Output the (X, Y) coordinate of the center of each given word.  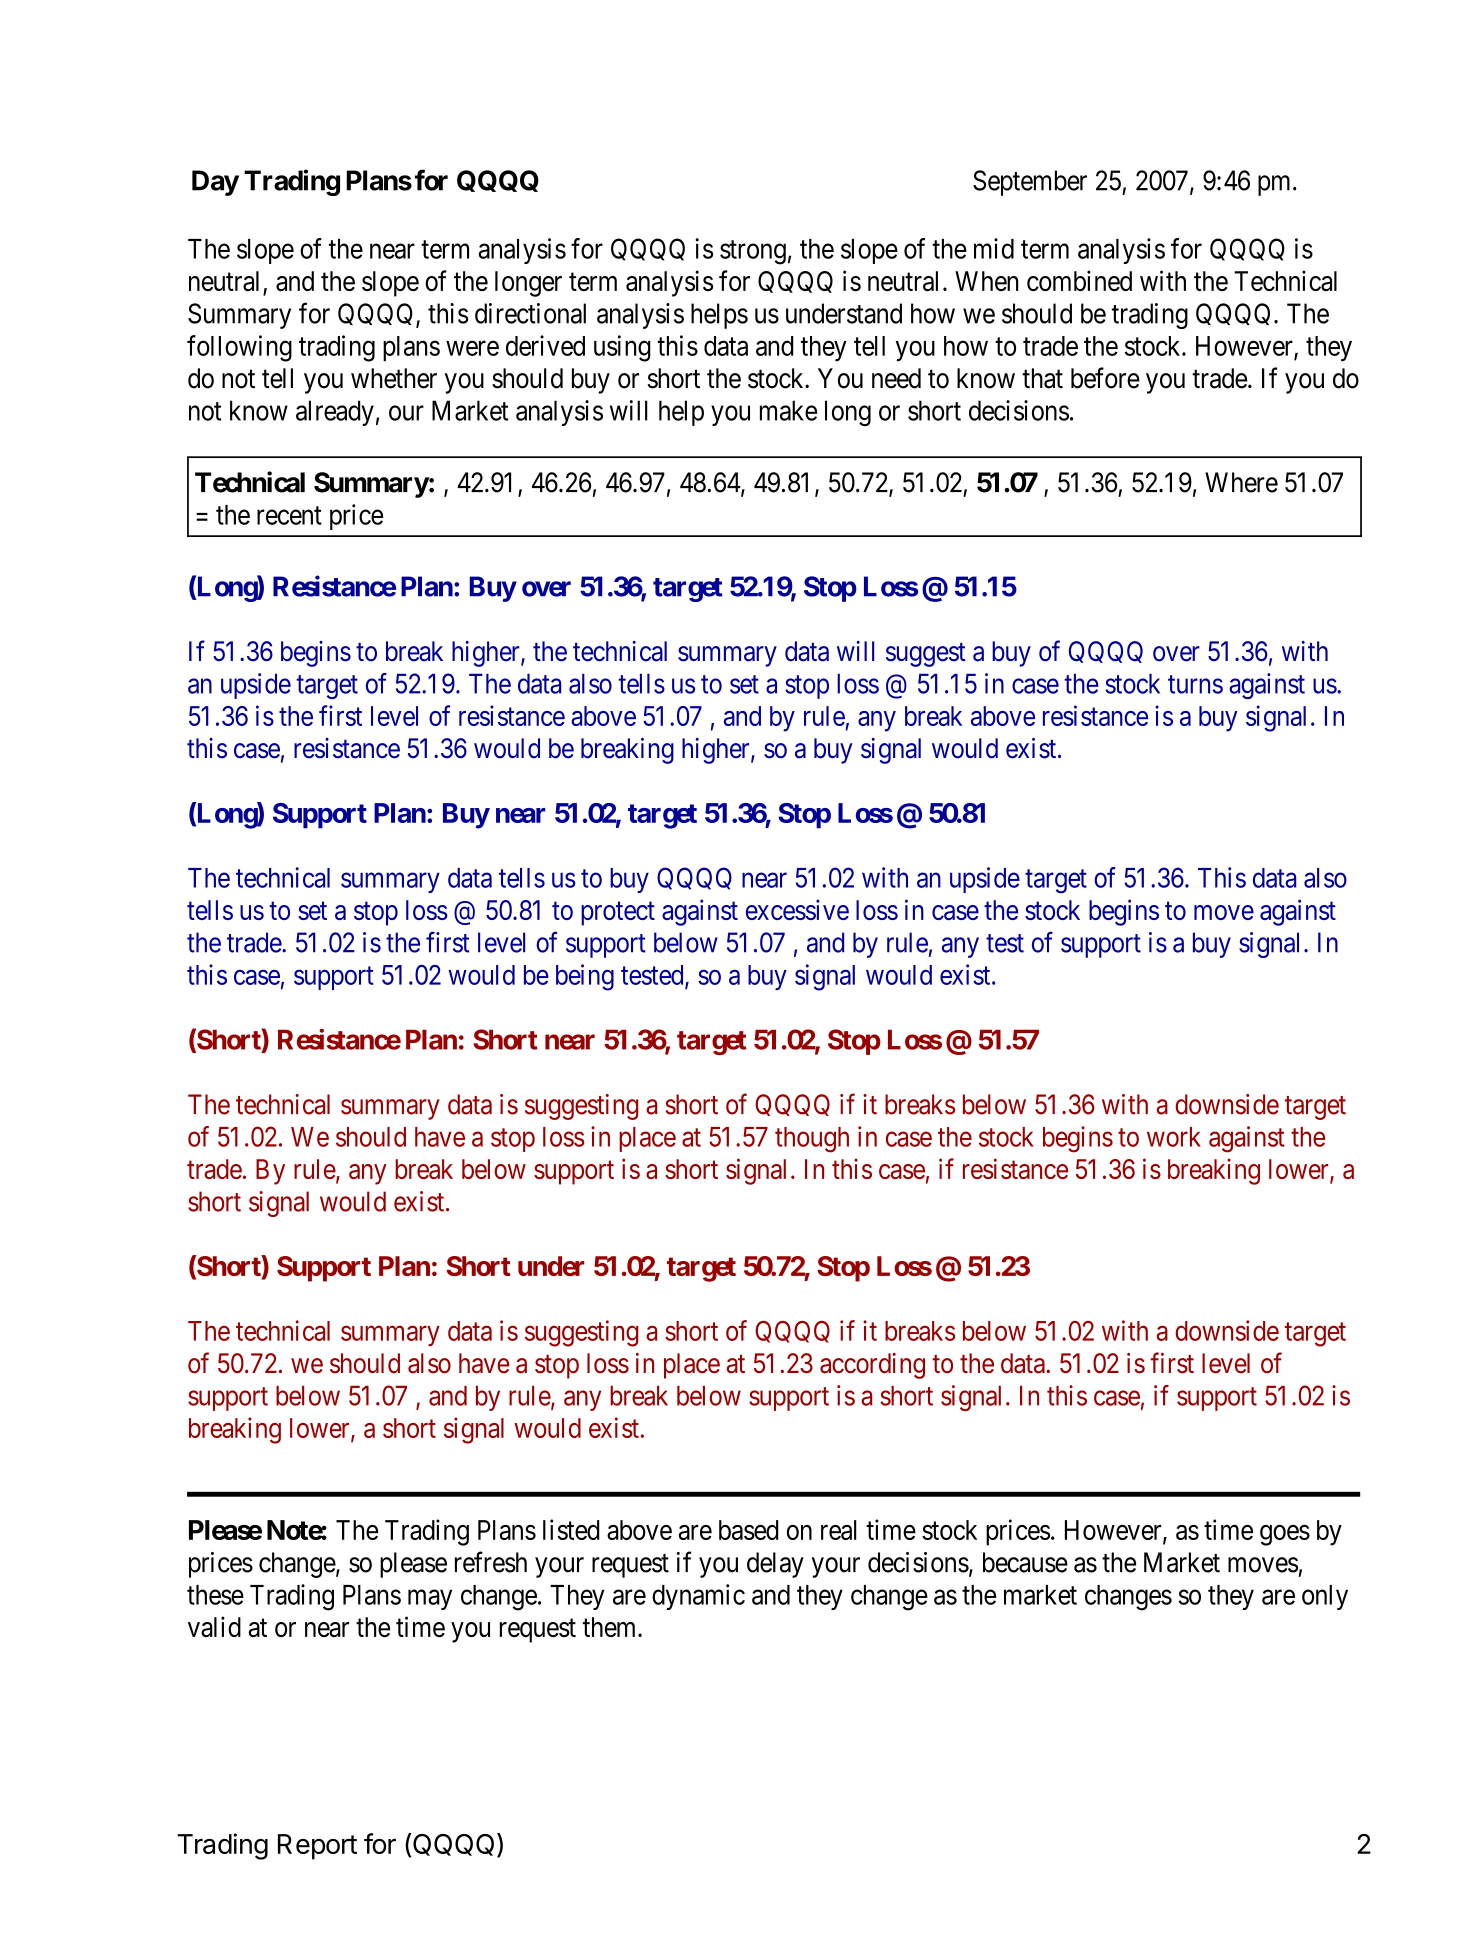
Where (1241, 482)
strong (753, 252)
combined (1079, 280)
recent (289, 515)
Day (215, 183)
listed (571, 1529)
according (872, 1366)
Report (317, 1847)
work (1174, 1137)
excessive (797, 909)
